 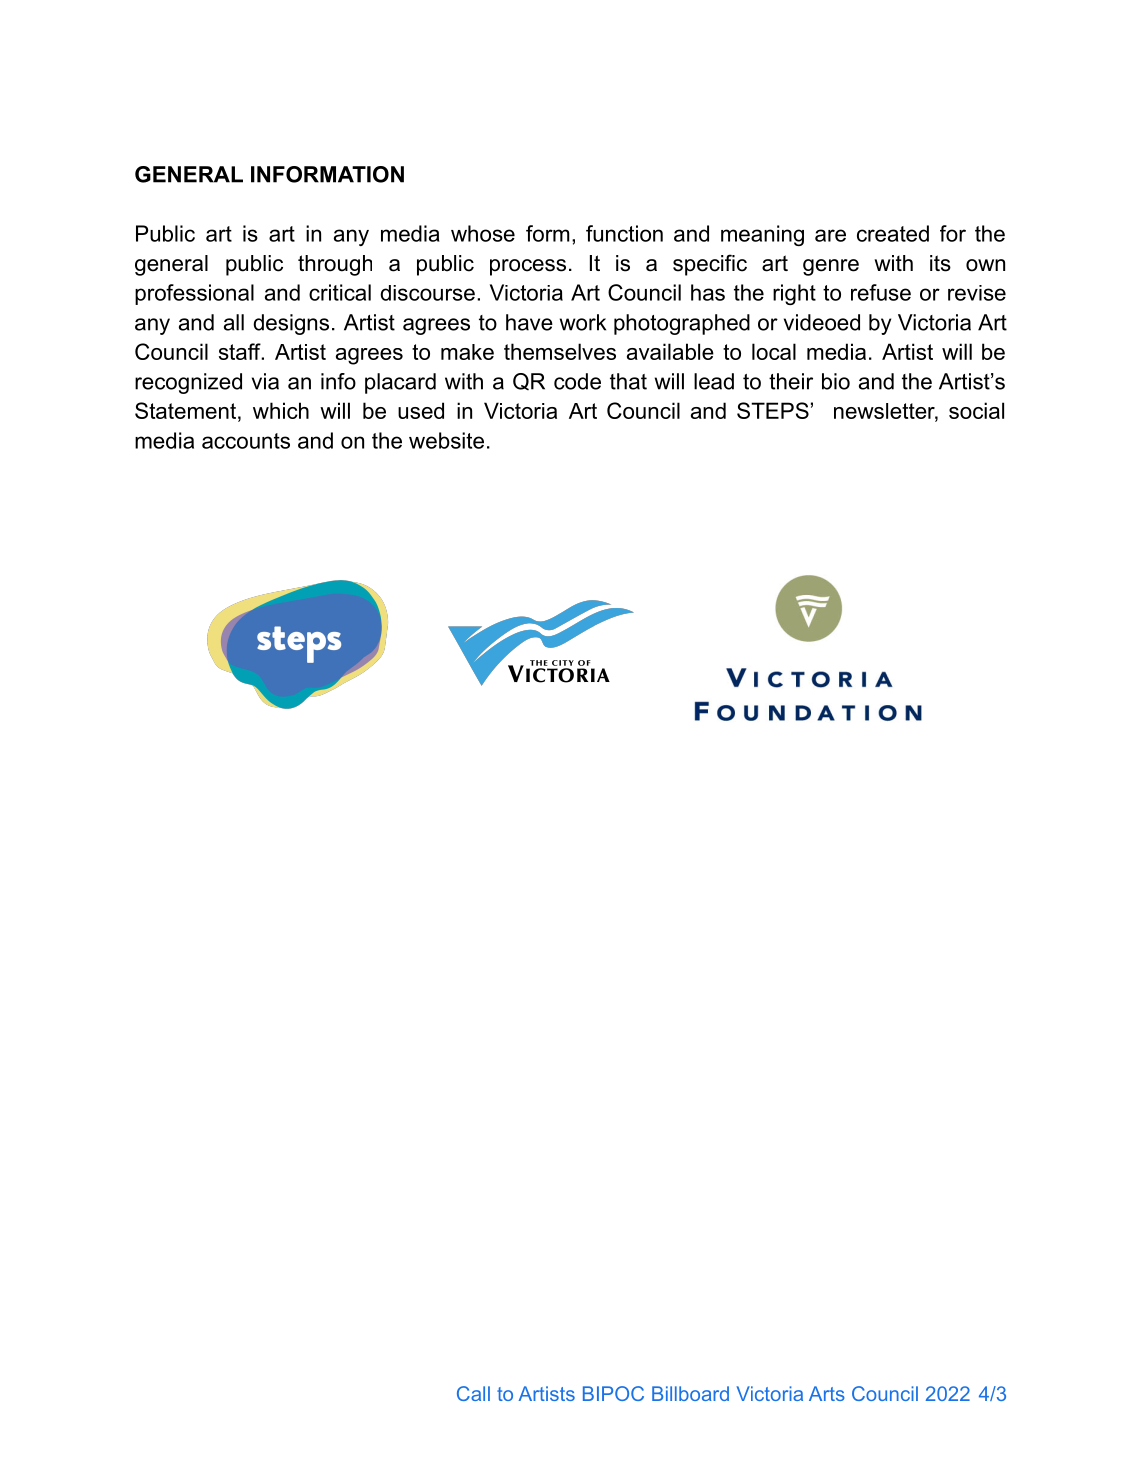 I want to click on social, so click(x=976, y=410).
